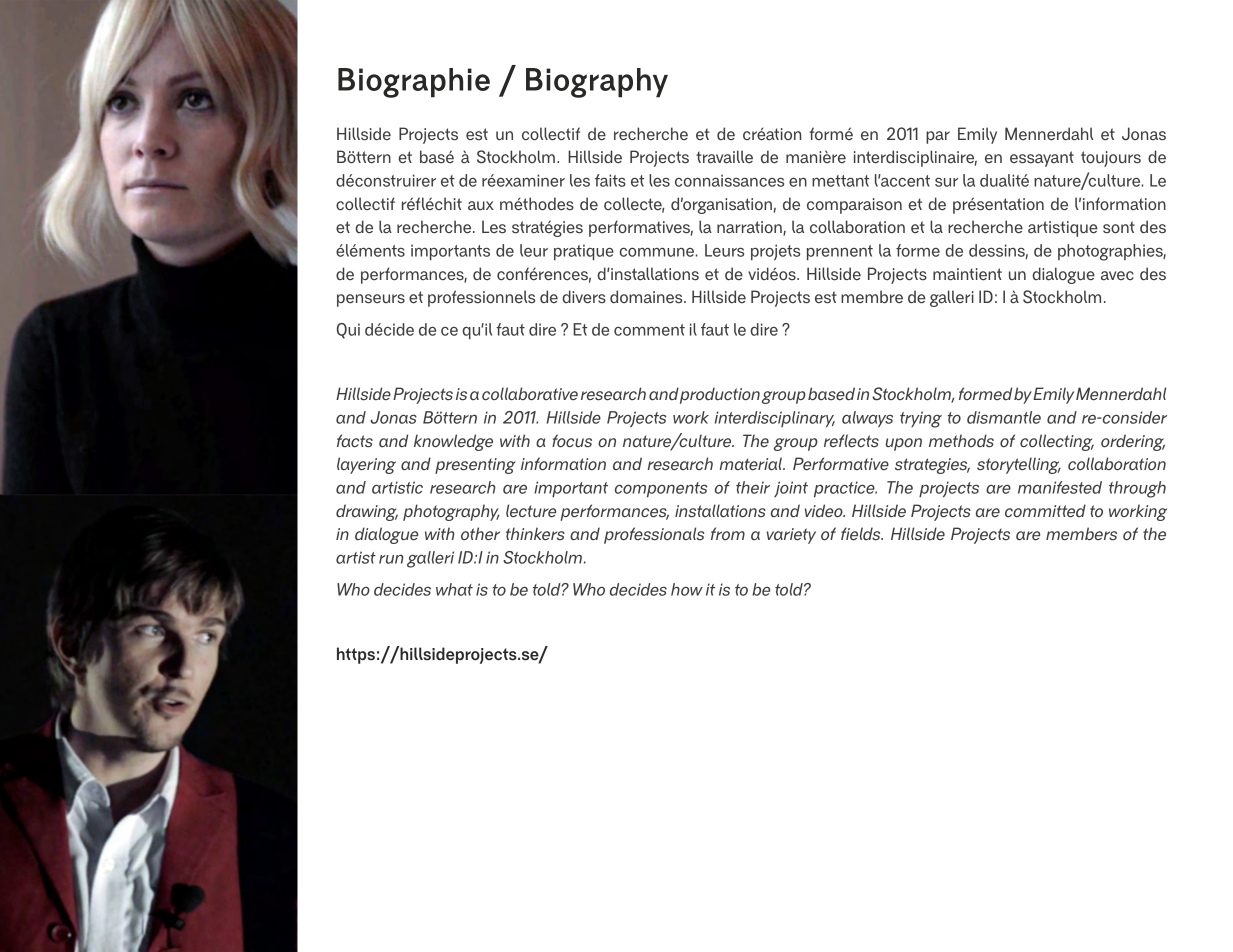 The height and width of the screenshot is (952, 1233). I want to click on dismantle, so click(1004, 417).
